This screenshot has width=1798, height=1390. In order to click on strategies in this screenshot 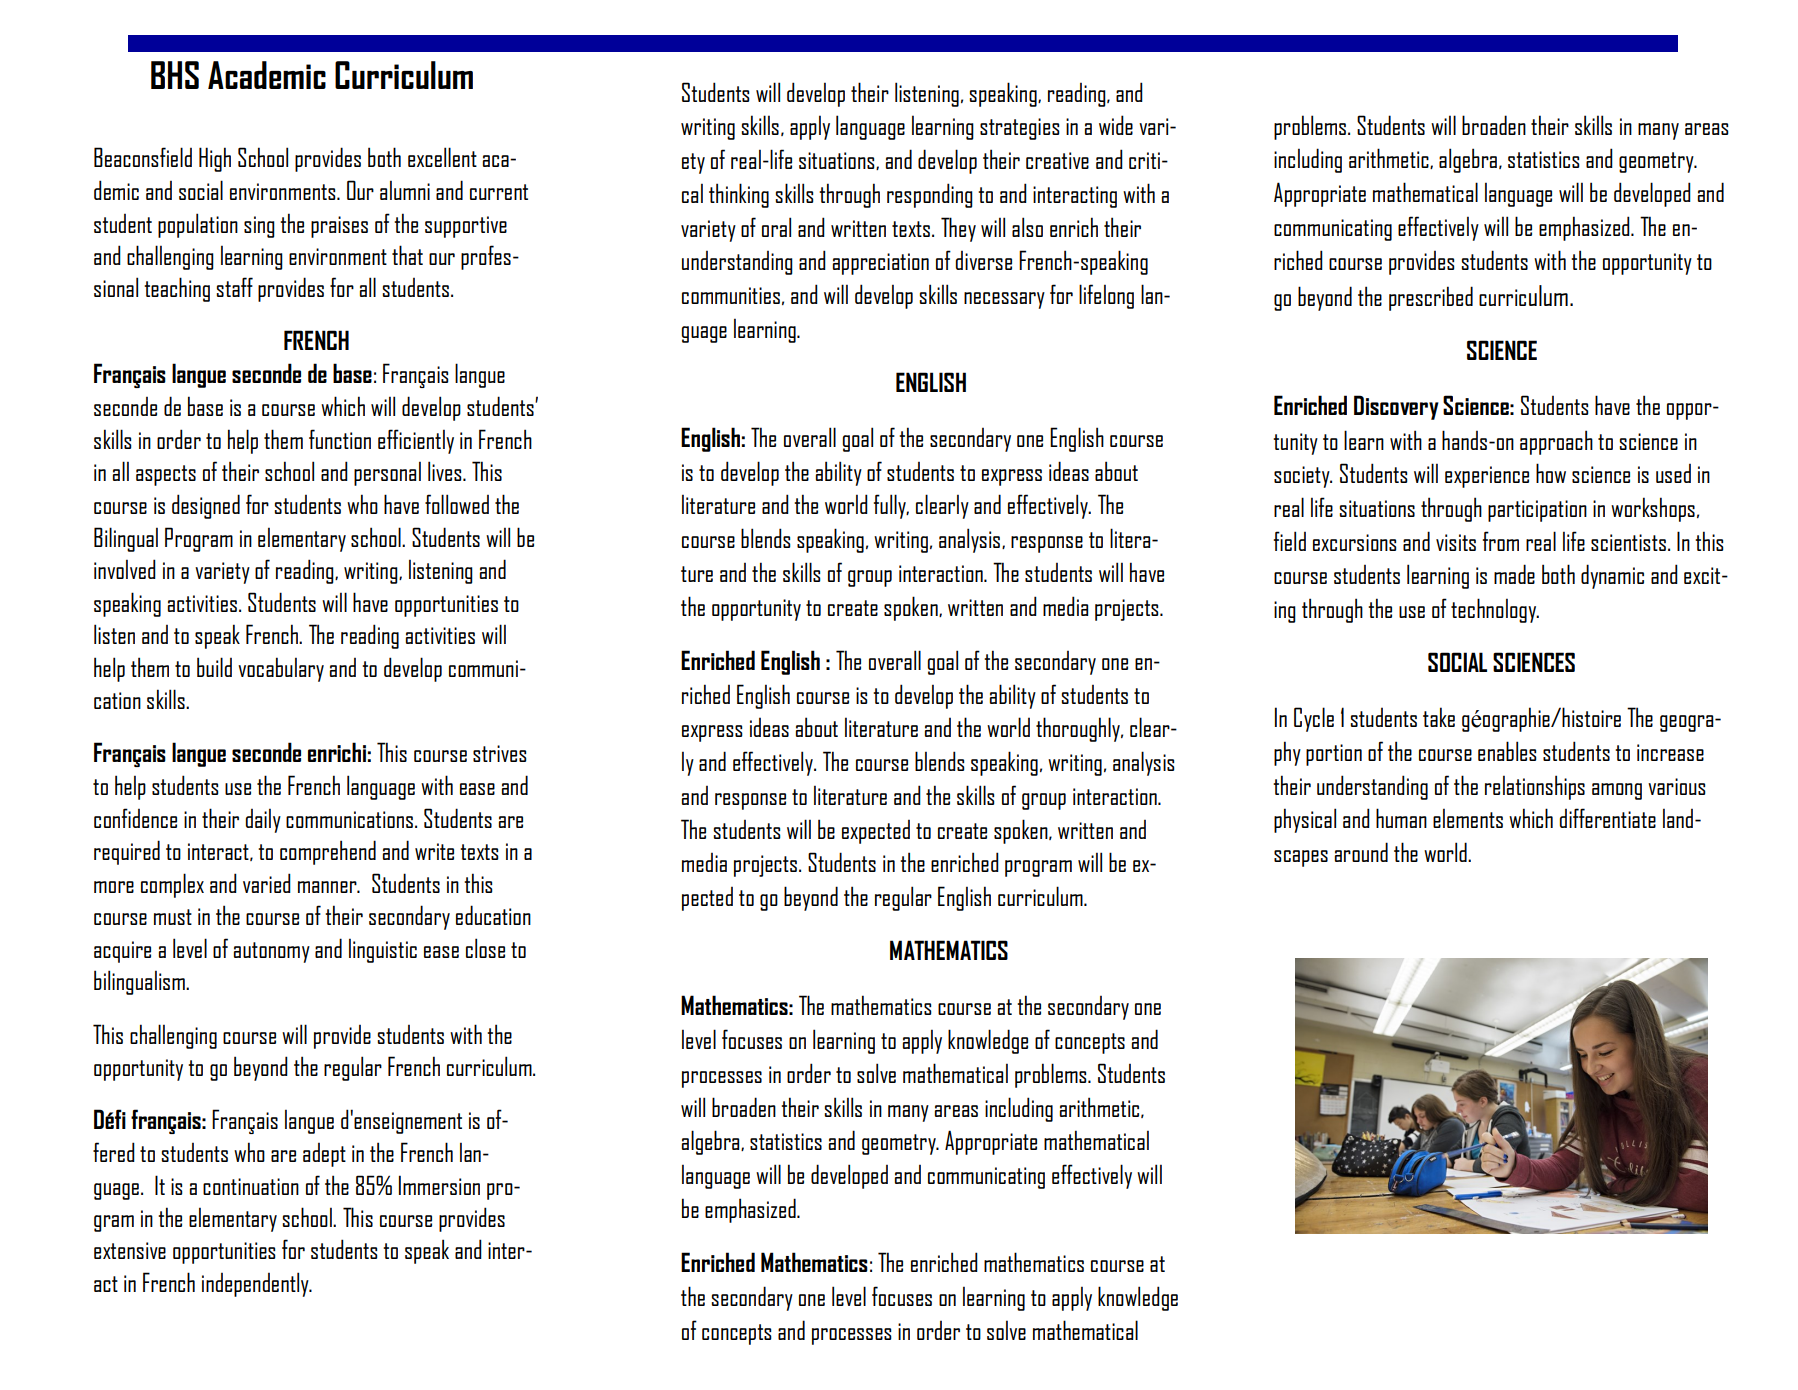, I will do `click(1020, 129)`.
